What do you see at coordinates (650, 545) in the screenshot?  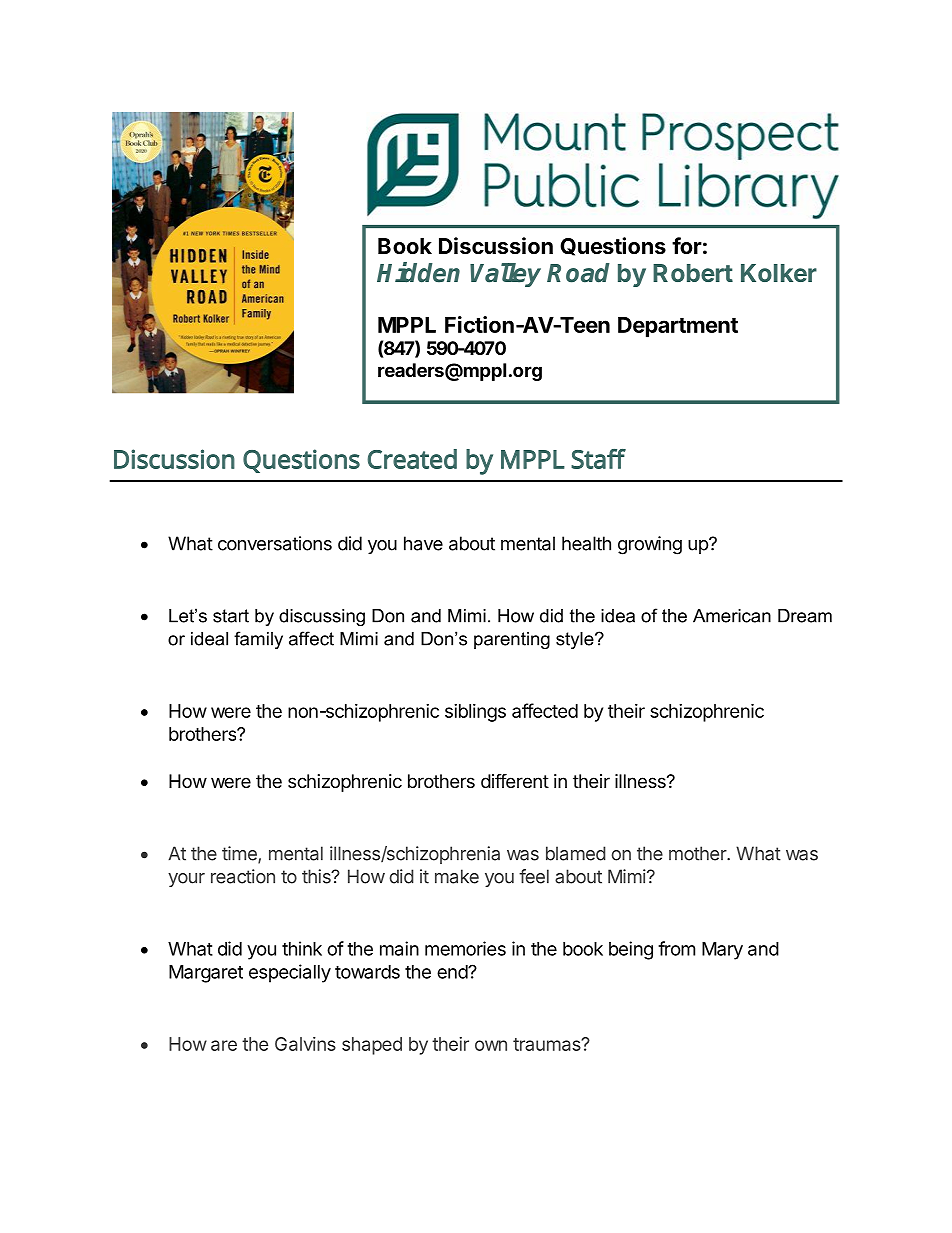 I see `growing` at bounding box center [650, 545].
